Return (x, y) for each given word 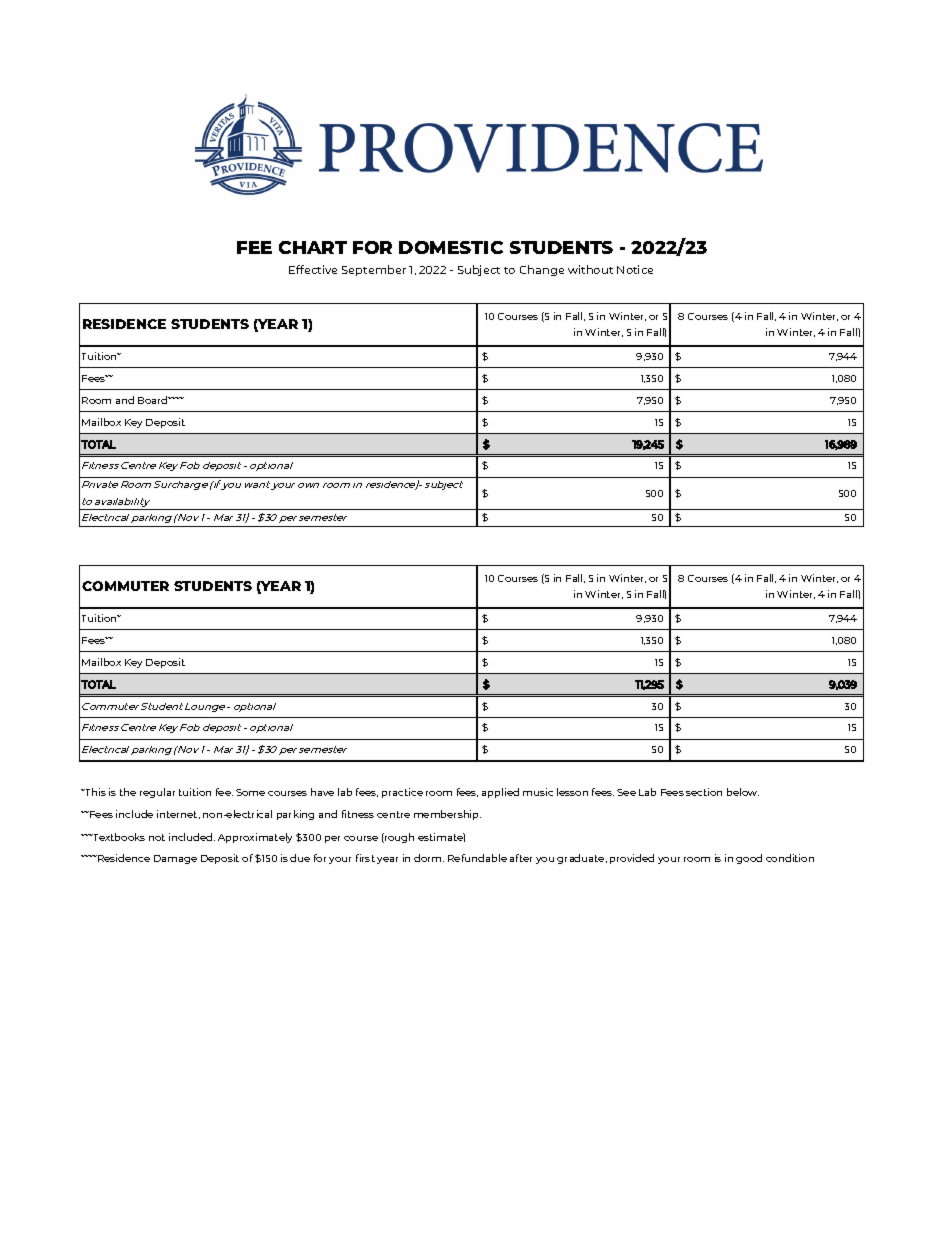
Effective (313, 269)
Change (542, 270)
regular (157, 793)
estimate (441, 837)
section (704, 792)
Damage (175, 859)
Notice (635, 269)
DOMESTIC (451, 247)
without (590, 269)
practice (402, 793)
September (374, 270)
